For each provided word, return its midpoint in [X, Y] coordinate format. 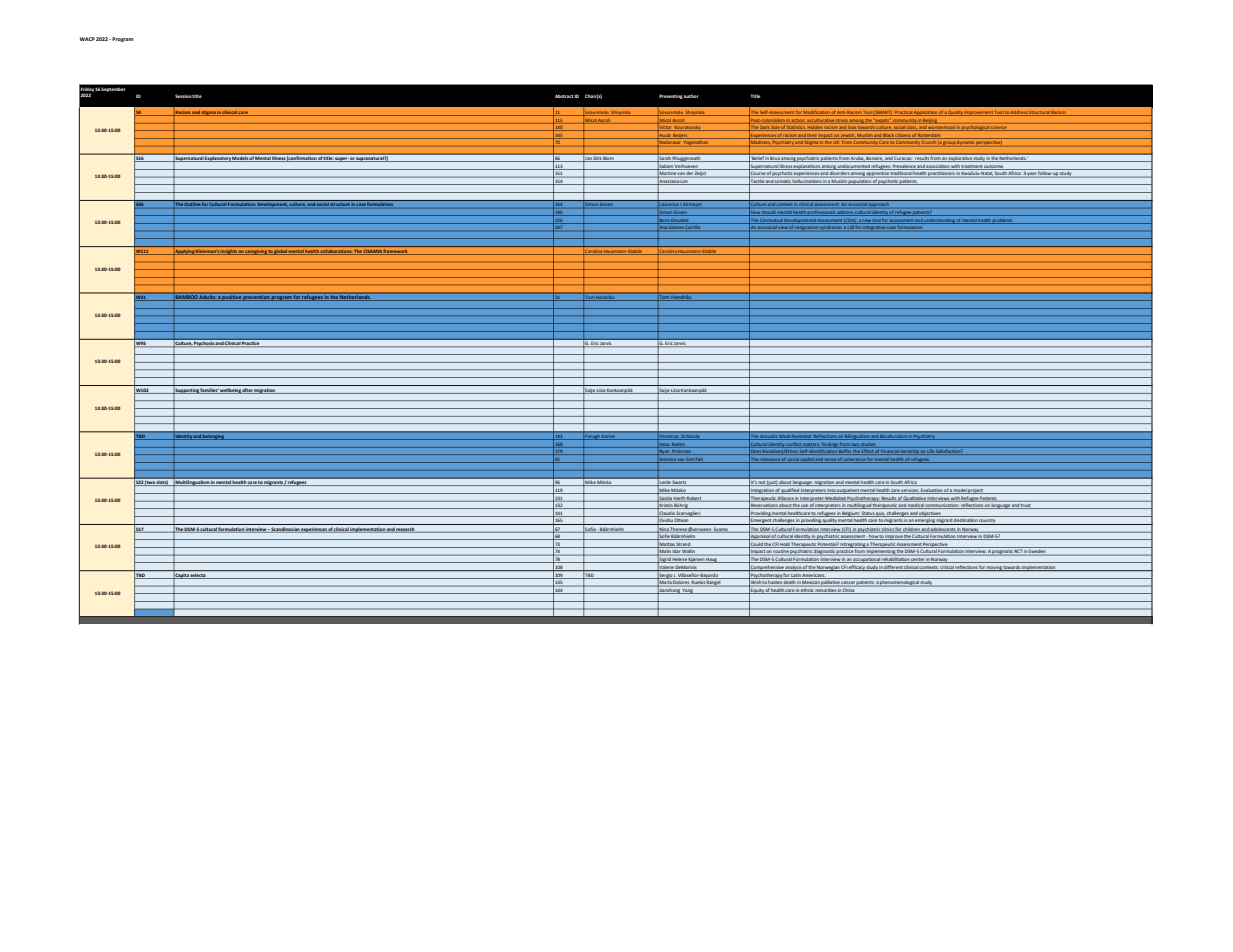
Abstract [564, 96]
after [247, 391]
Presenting [671, 96]
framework [396, 252]
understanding [939, 221]
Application [926, 113]
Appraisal [759, 537]
